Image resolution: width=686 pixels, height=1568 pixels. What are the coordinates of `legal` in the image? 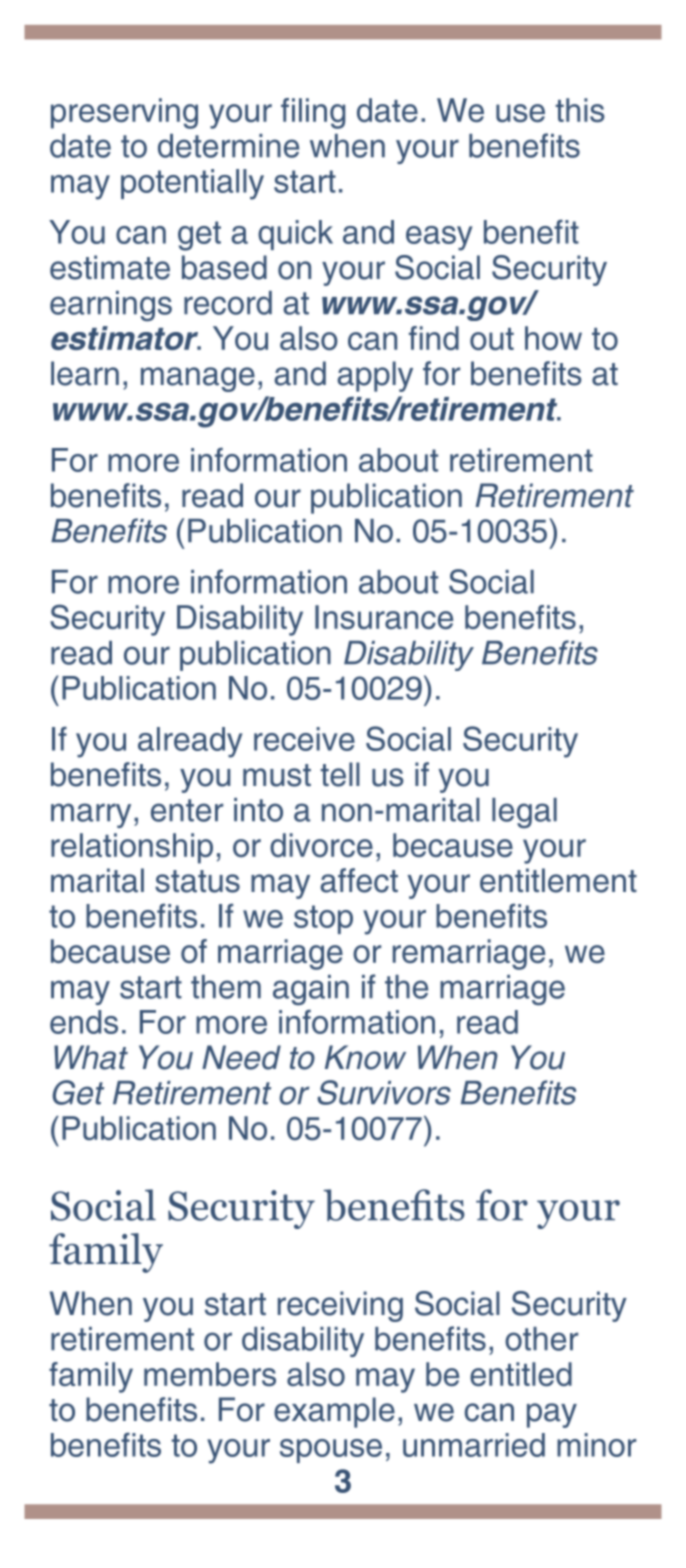 It's located at (524, 813).
